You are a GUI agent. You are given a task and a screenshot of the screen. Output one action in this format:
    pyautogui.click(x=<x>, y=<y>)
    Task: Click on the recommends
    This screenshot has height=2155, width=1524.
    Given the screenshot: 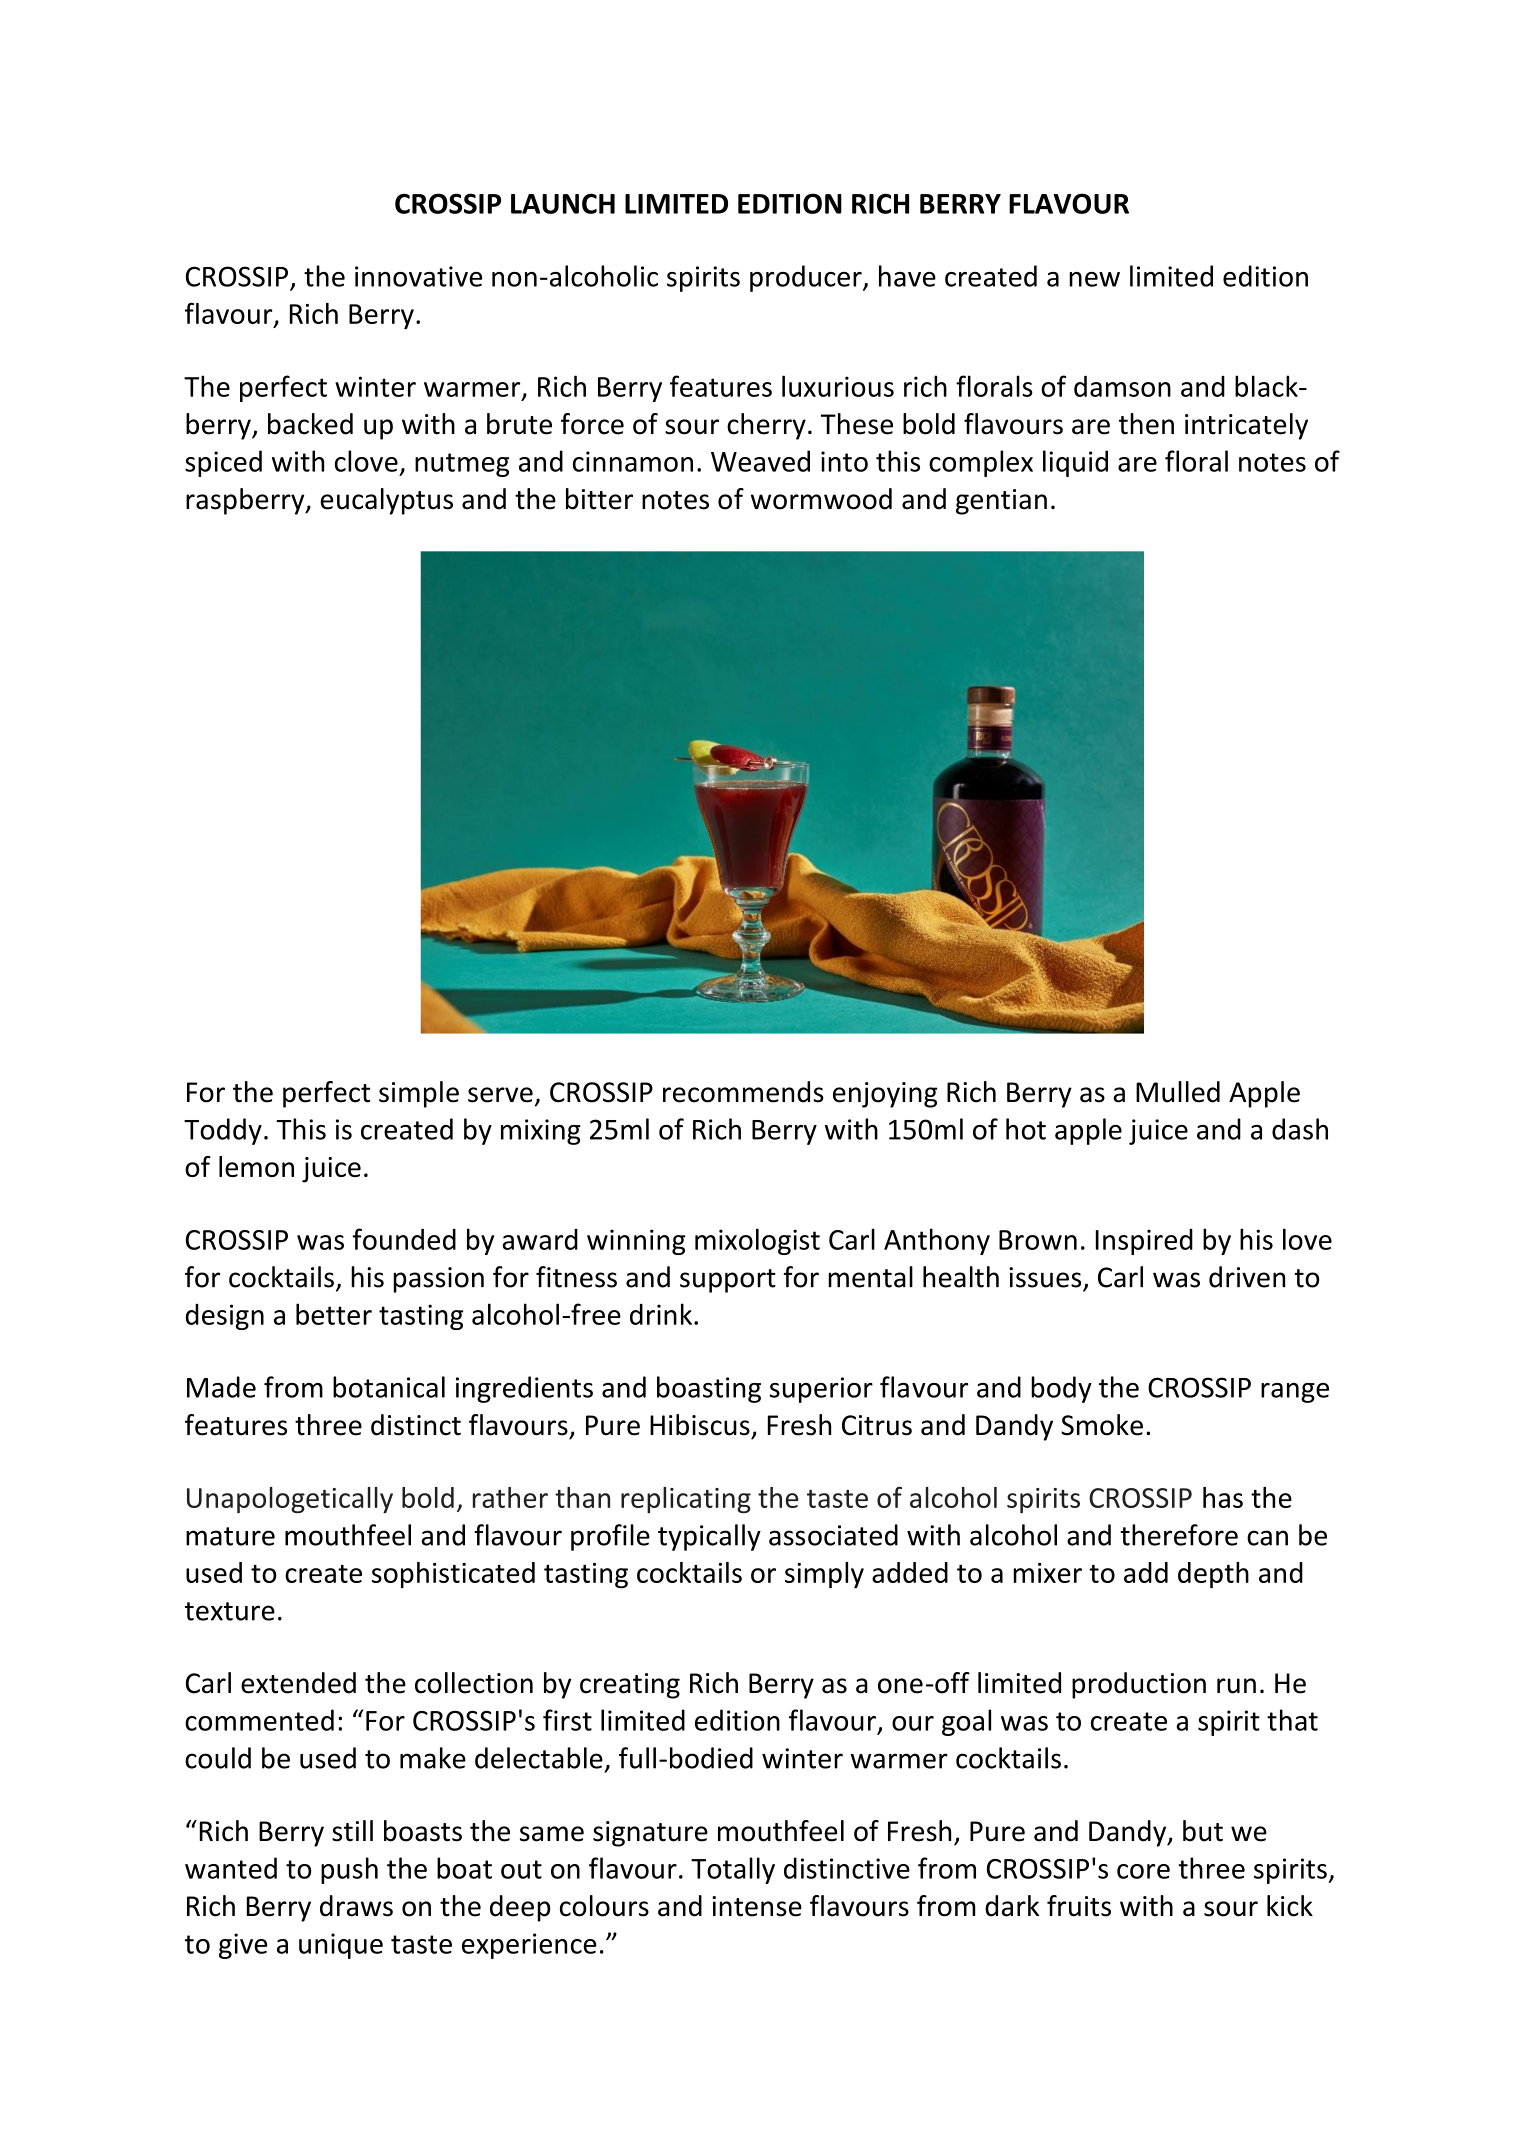 What is the action you would take?
    pyautogui.click(x=743, y=1092)
